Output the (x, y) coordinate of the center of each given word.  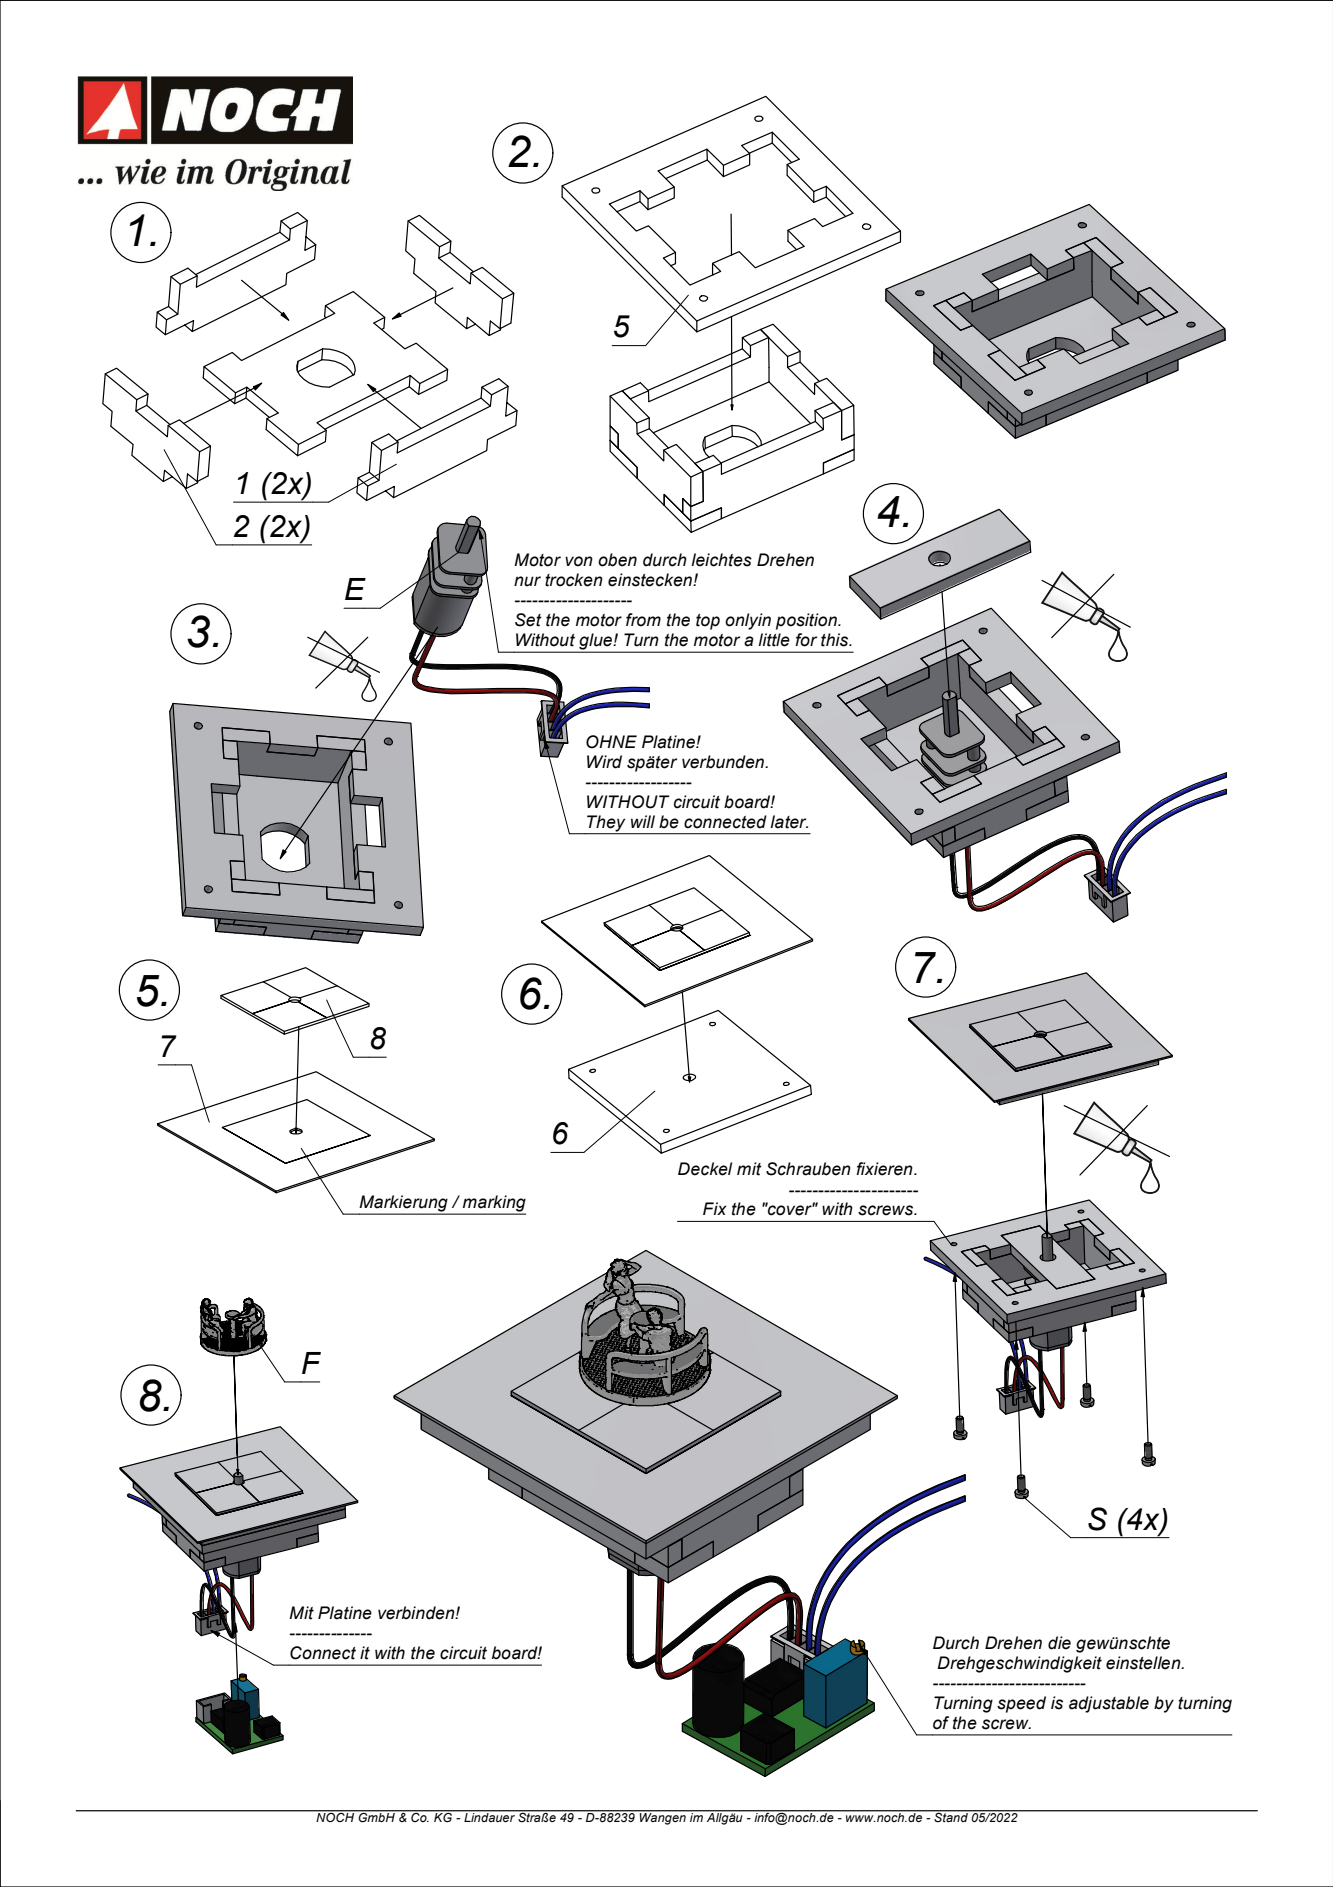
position (808, 621)
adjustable (1109, 1704)
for (806, 640)
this (836, 640)
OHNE (611, 742)
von (579, 561)
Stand (951, 1816)
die (1059, 1643)
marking (493, 1204)
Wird (604, 762)
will (643, 821)
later (789, 822)
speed (1021, 1704)
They (606, 824)
